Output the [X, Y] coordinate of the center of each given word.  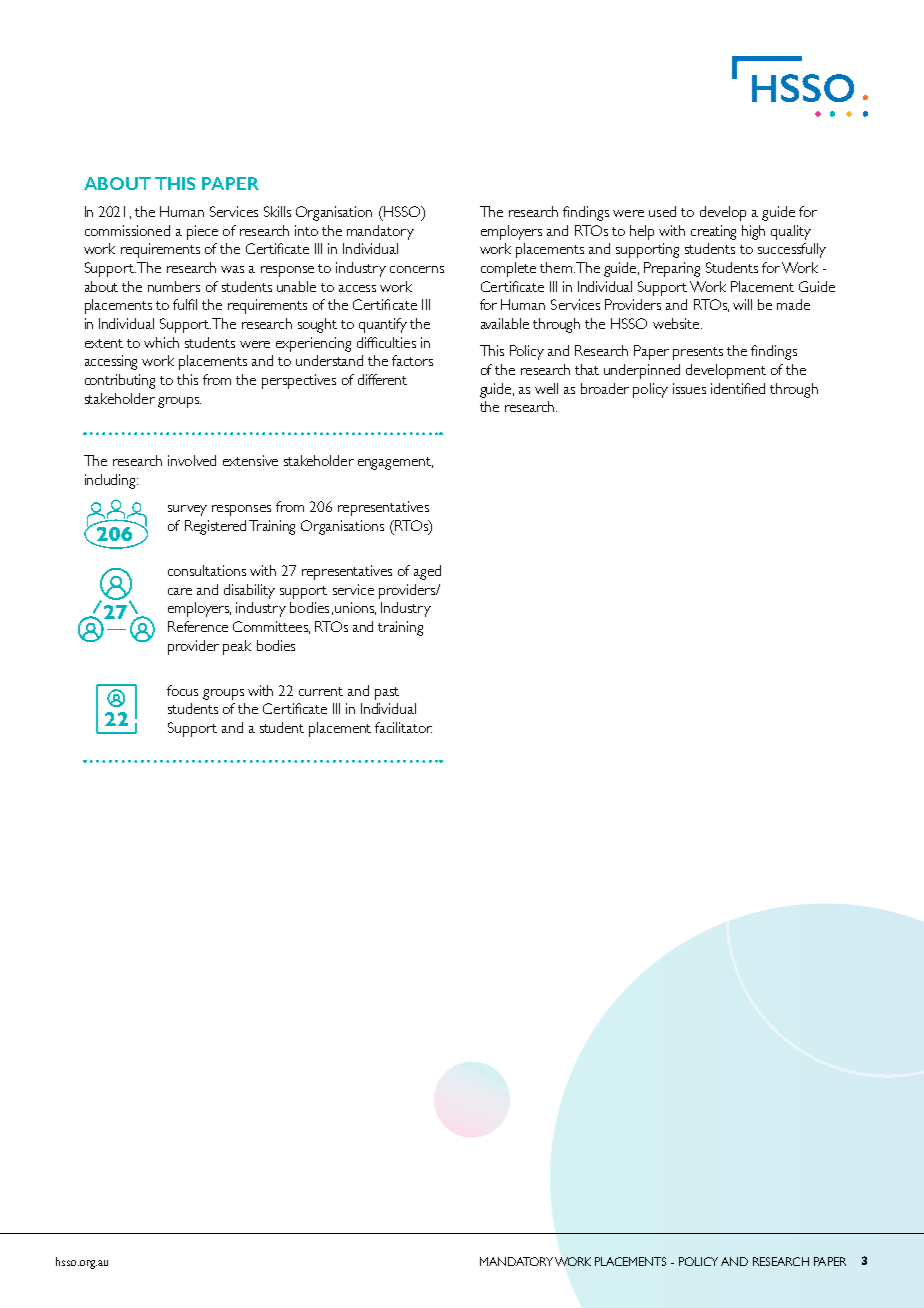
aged [427, 572]
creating [713, 232]
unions [355, 608]
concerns [417, 269]
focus [182, 690]
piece [202, 232]
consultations [207, 570]
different [382, 379]
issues [689, 388]
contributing [120, 381]
